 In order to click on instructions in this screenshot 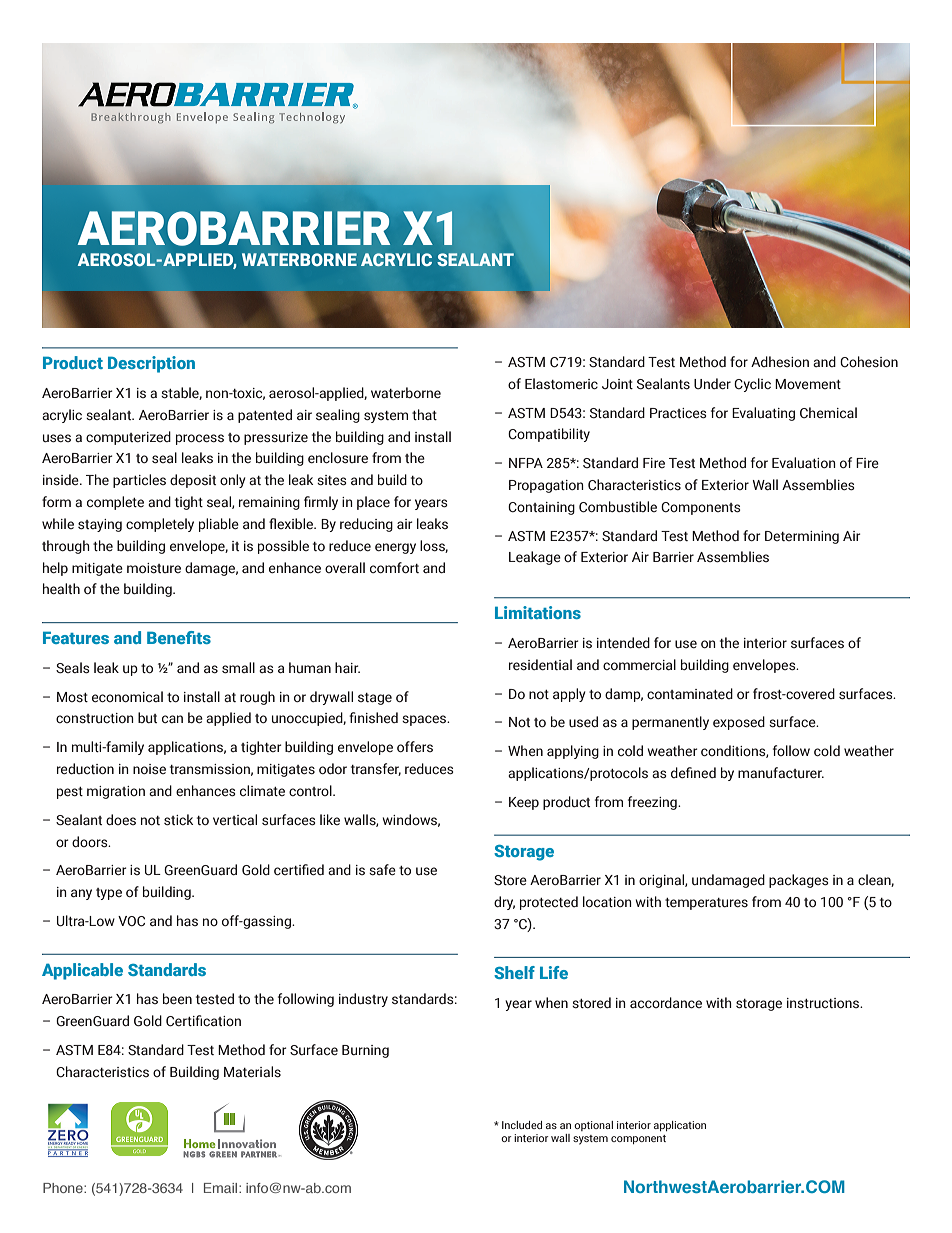, I will do `click(824, 1003)`.
